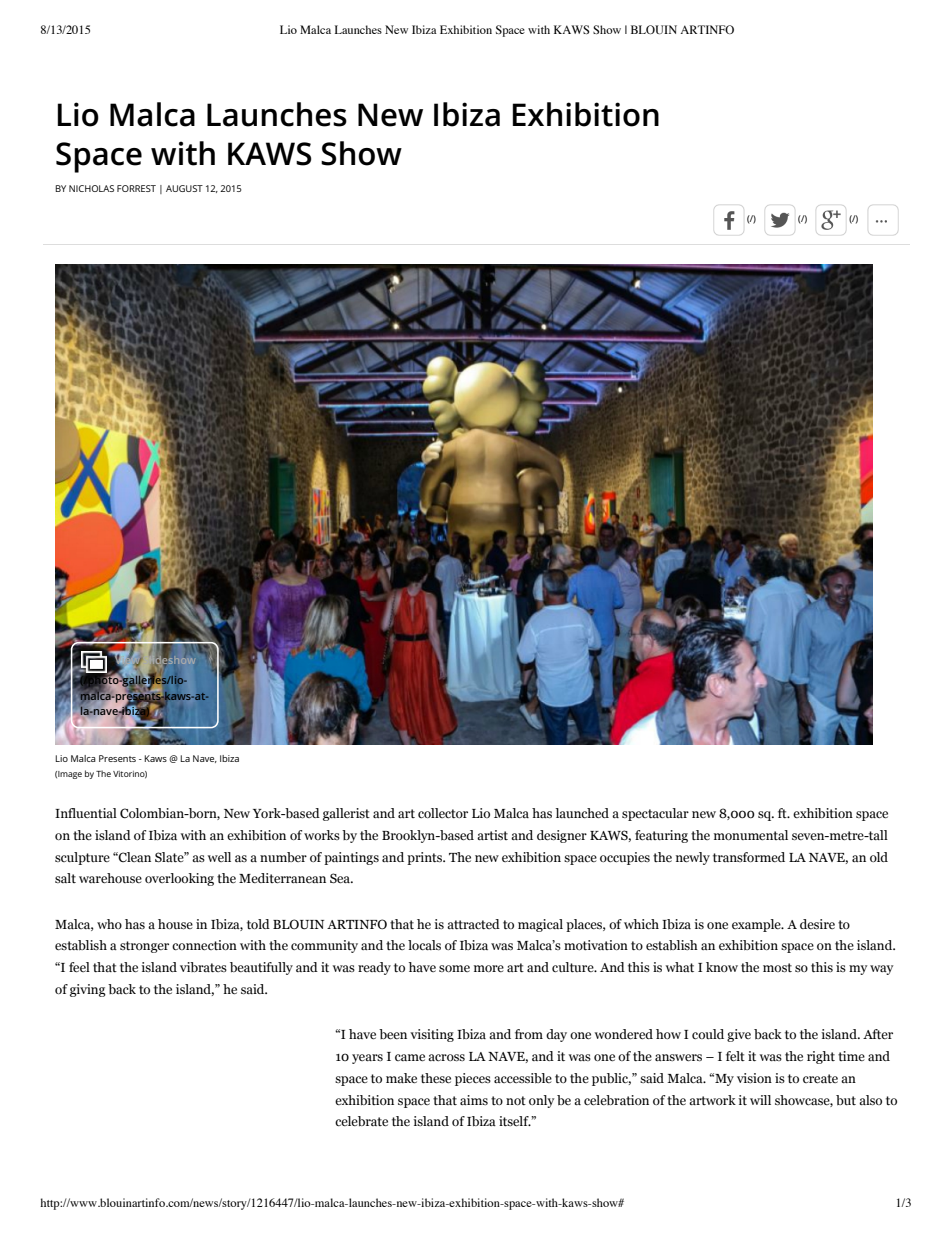 This page has width=952, height=1233. What do you see at coordinates (91, 188) in the page?
I see `NICHOLAS` at bounding box center [91, 188].
